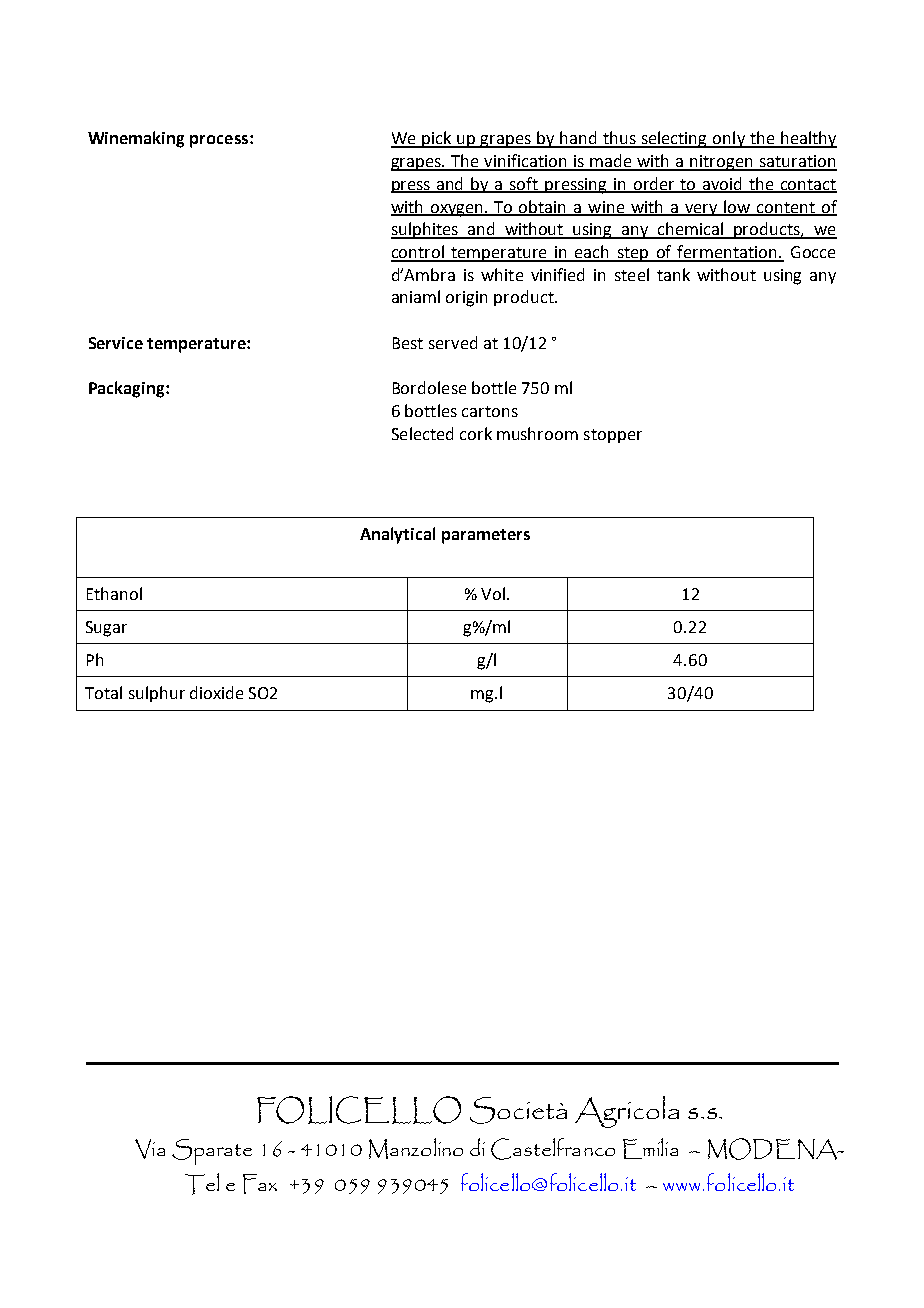 This screenshot has width=924, height=1308. I want to click on pick, so click(437, 139).
